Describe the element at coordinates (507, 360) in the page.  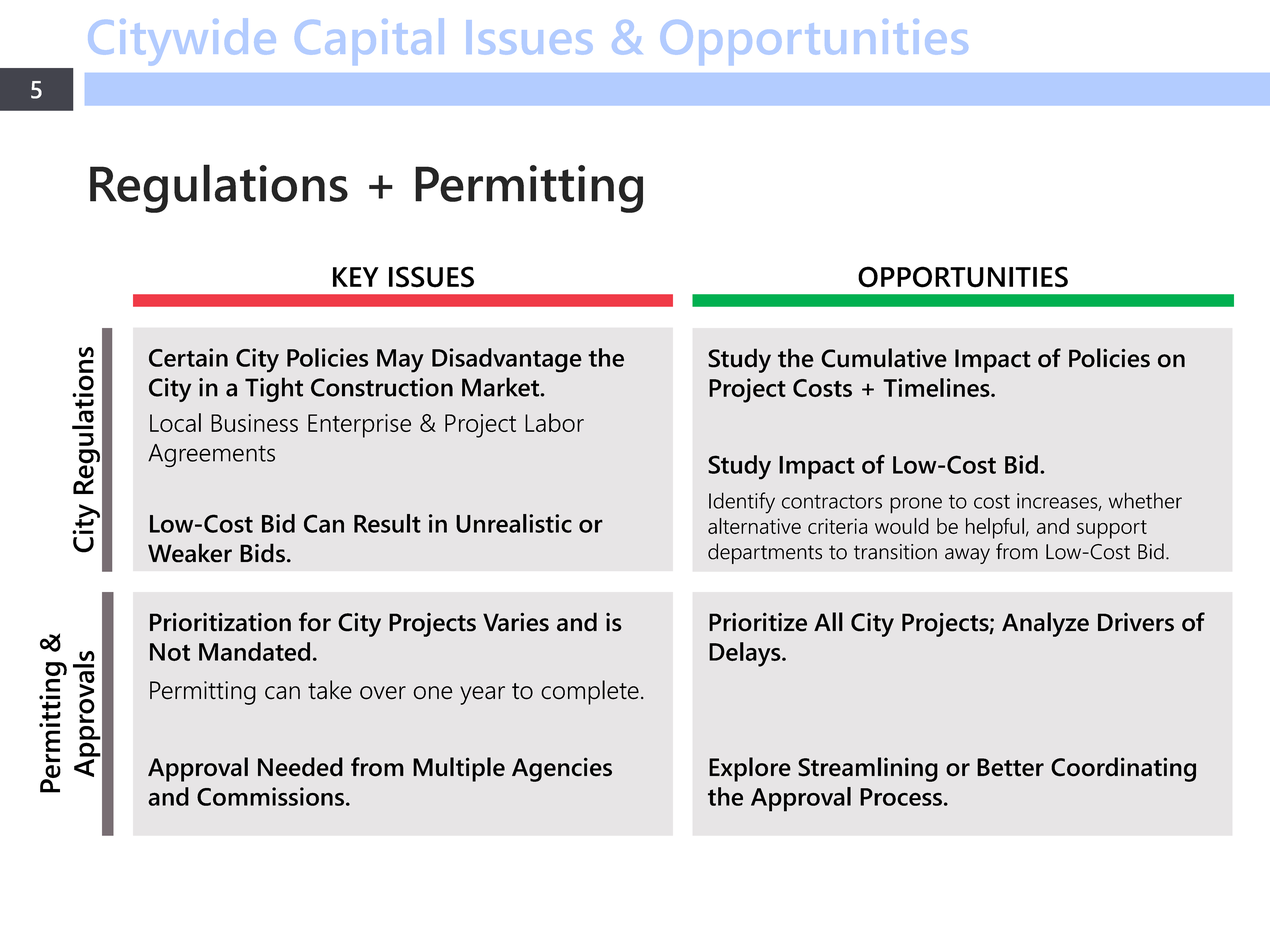
I see `Disadvantage` at that location.
